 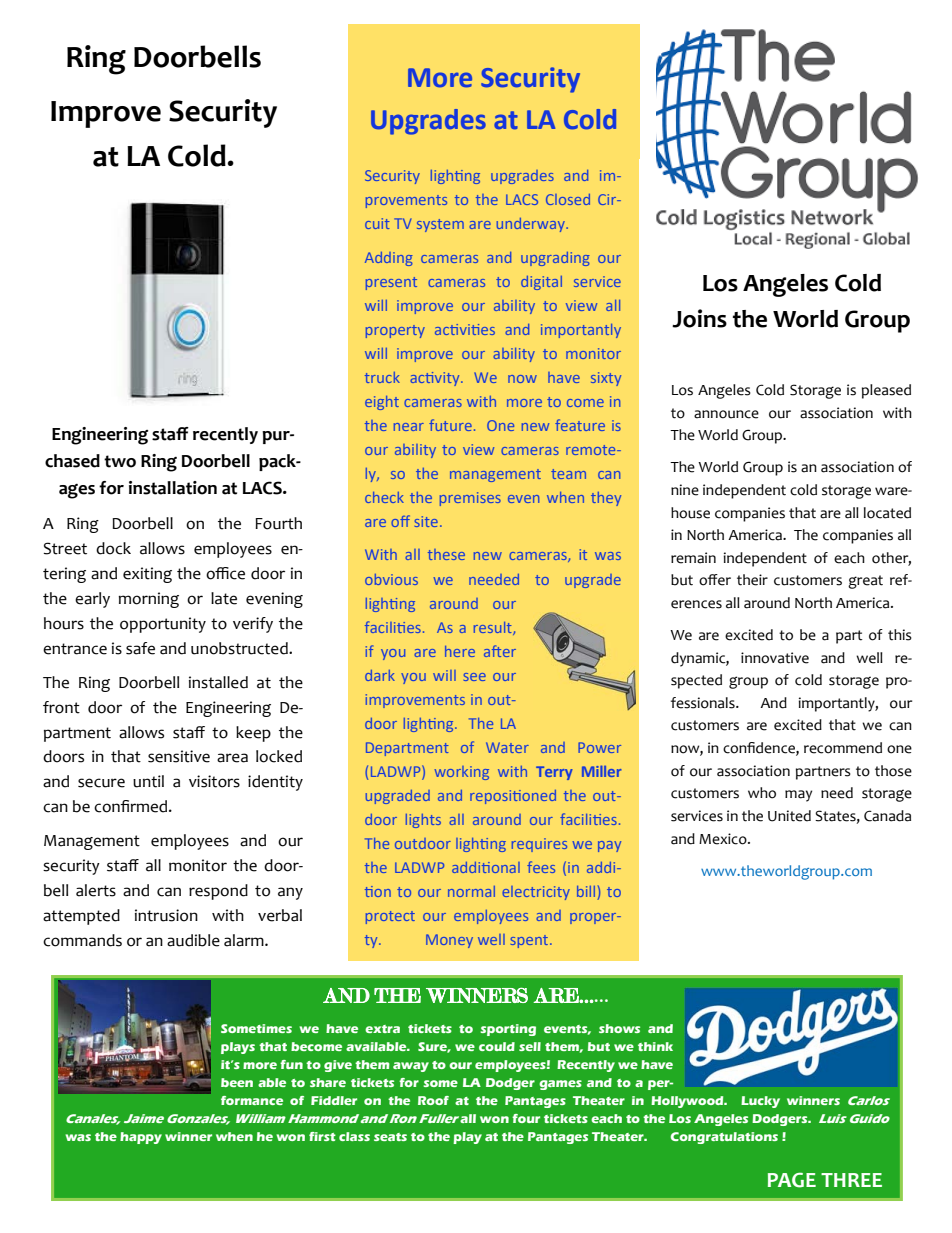 What do you see at coordinates (218, 682) in the screenshot?
I see `installed` at bounding box center [218, 682].
